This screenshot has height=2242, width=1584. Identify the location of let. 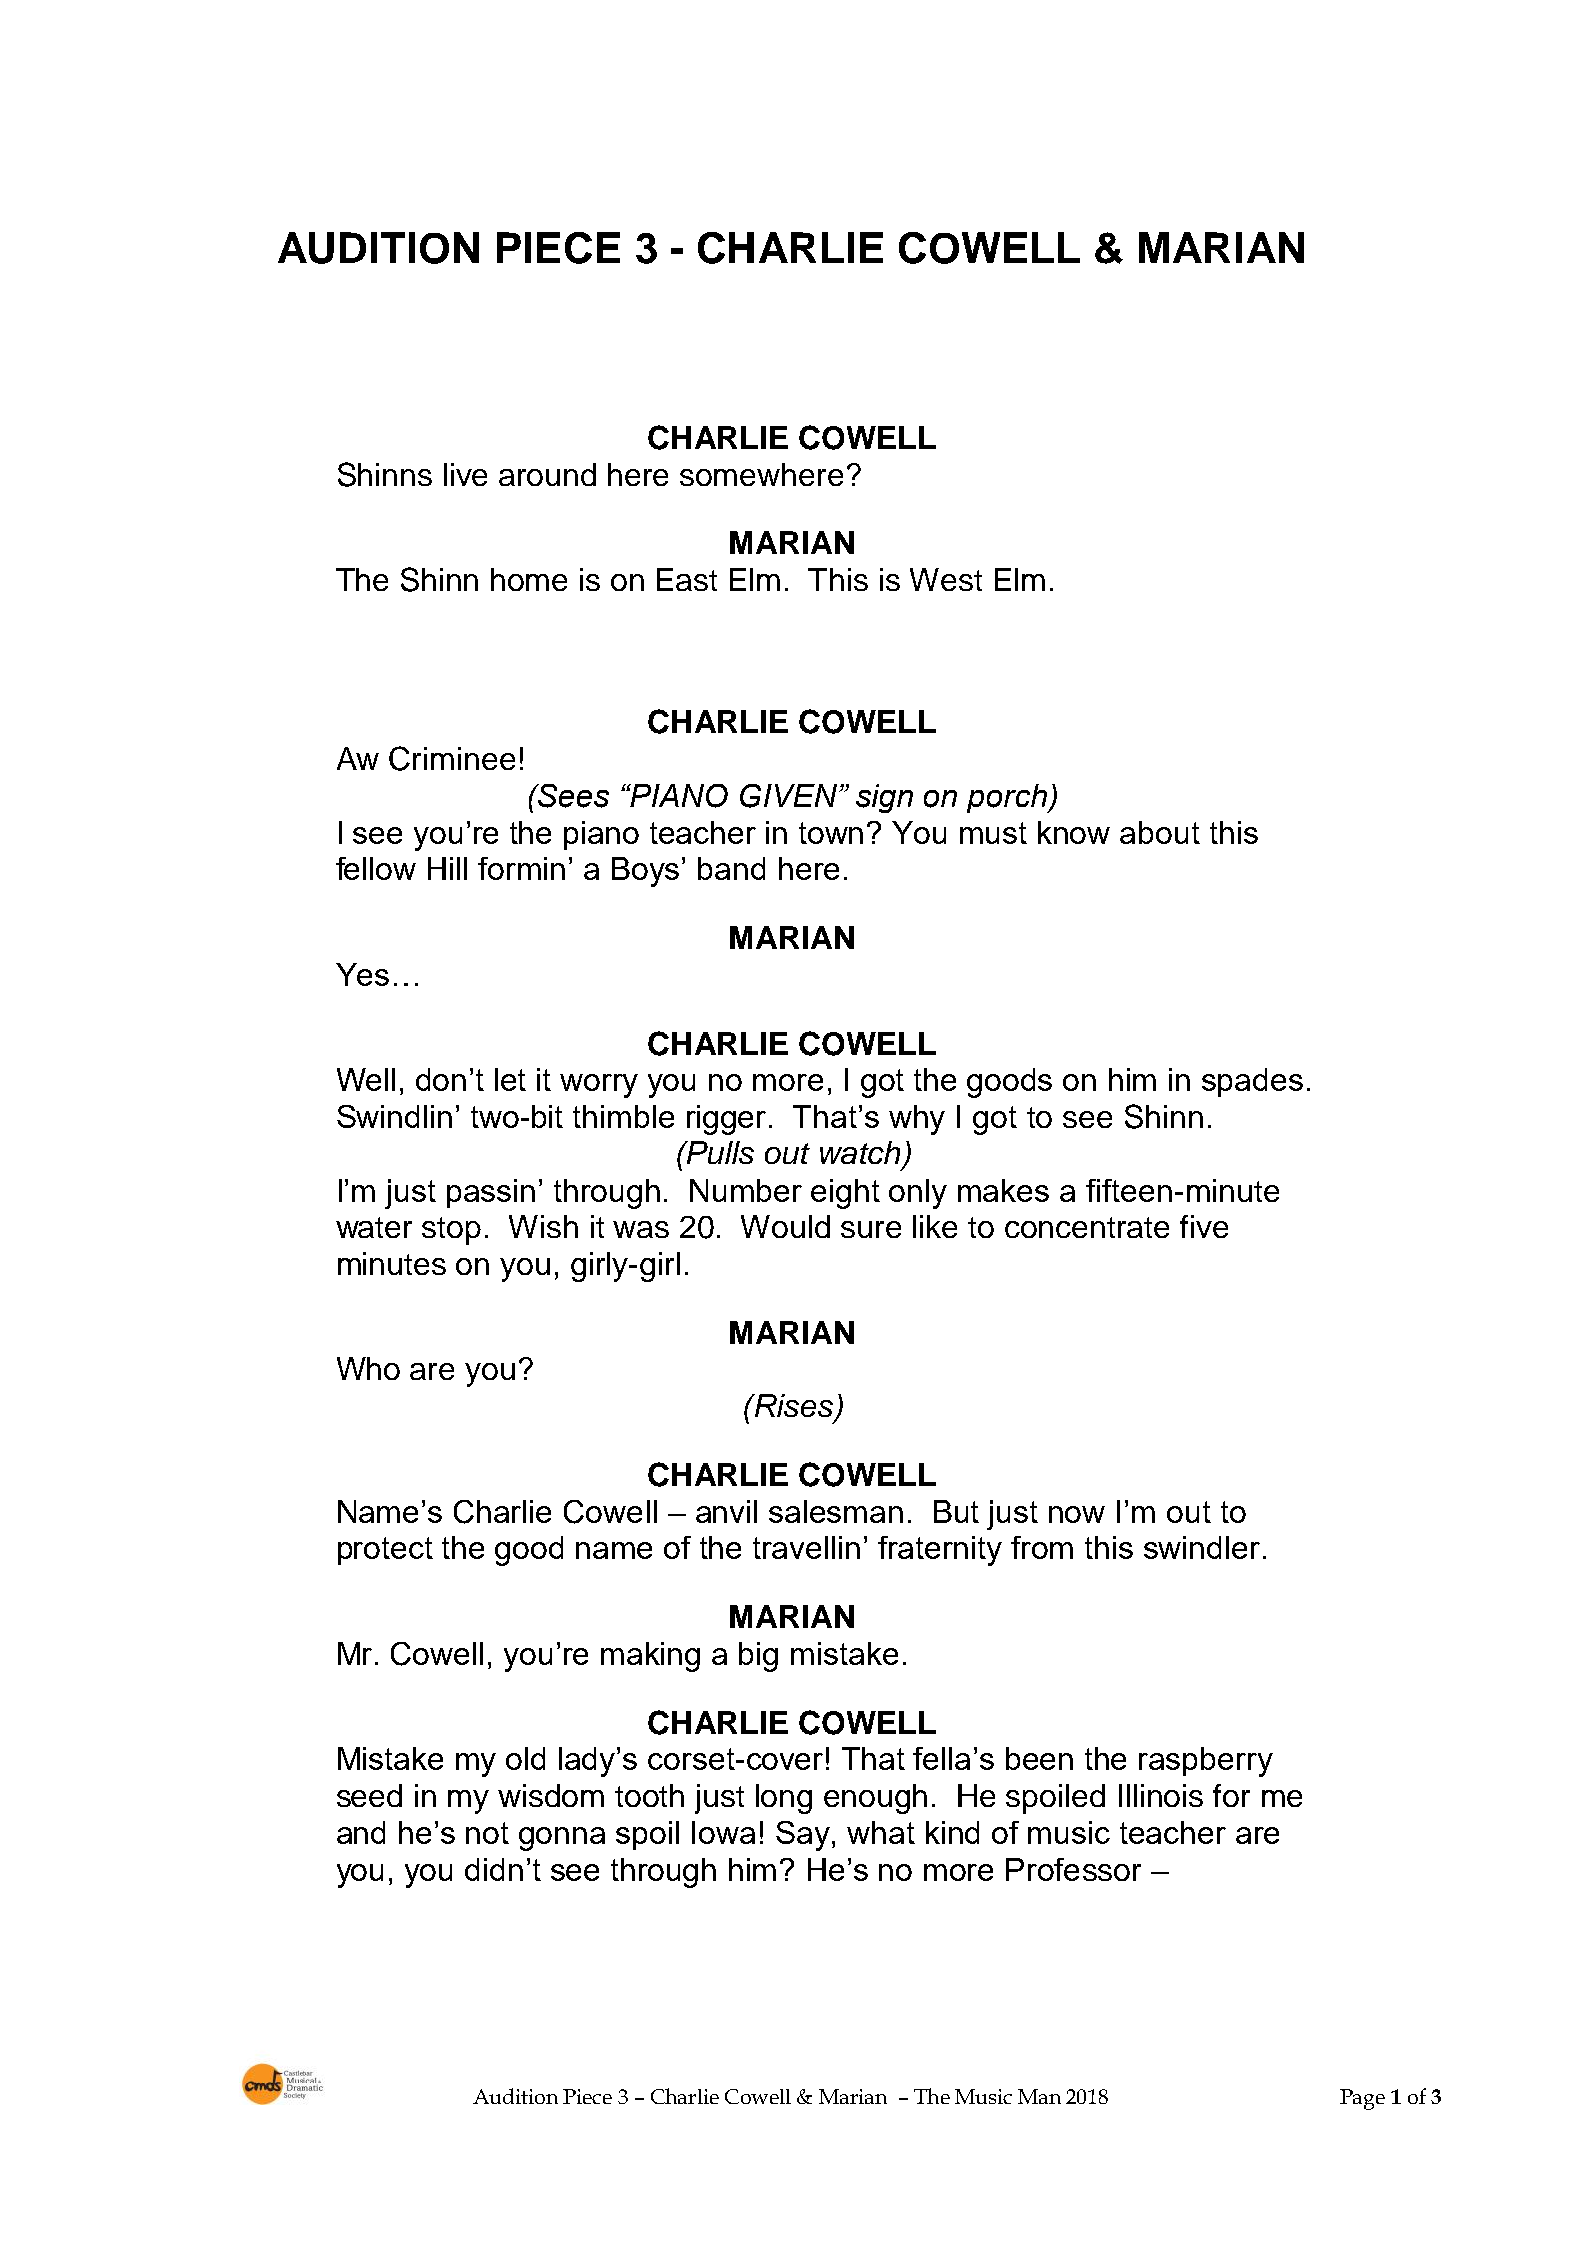
(510, 1079).
